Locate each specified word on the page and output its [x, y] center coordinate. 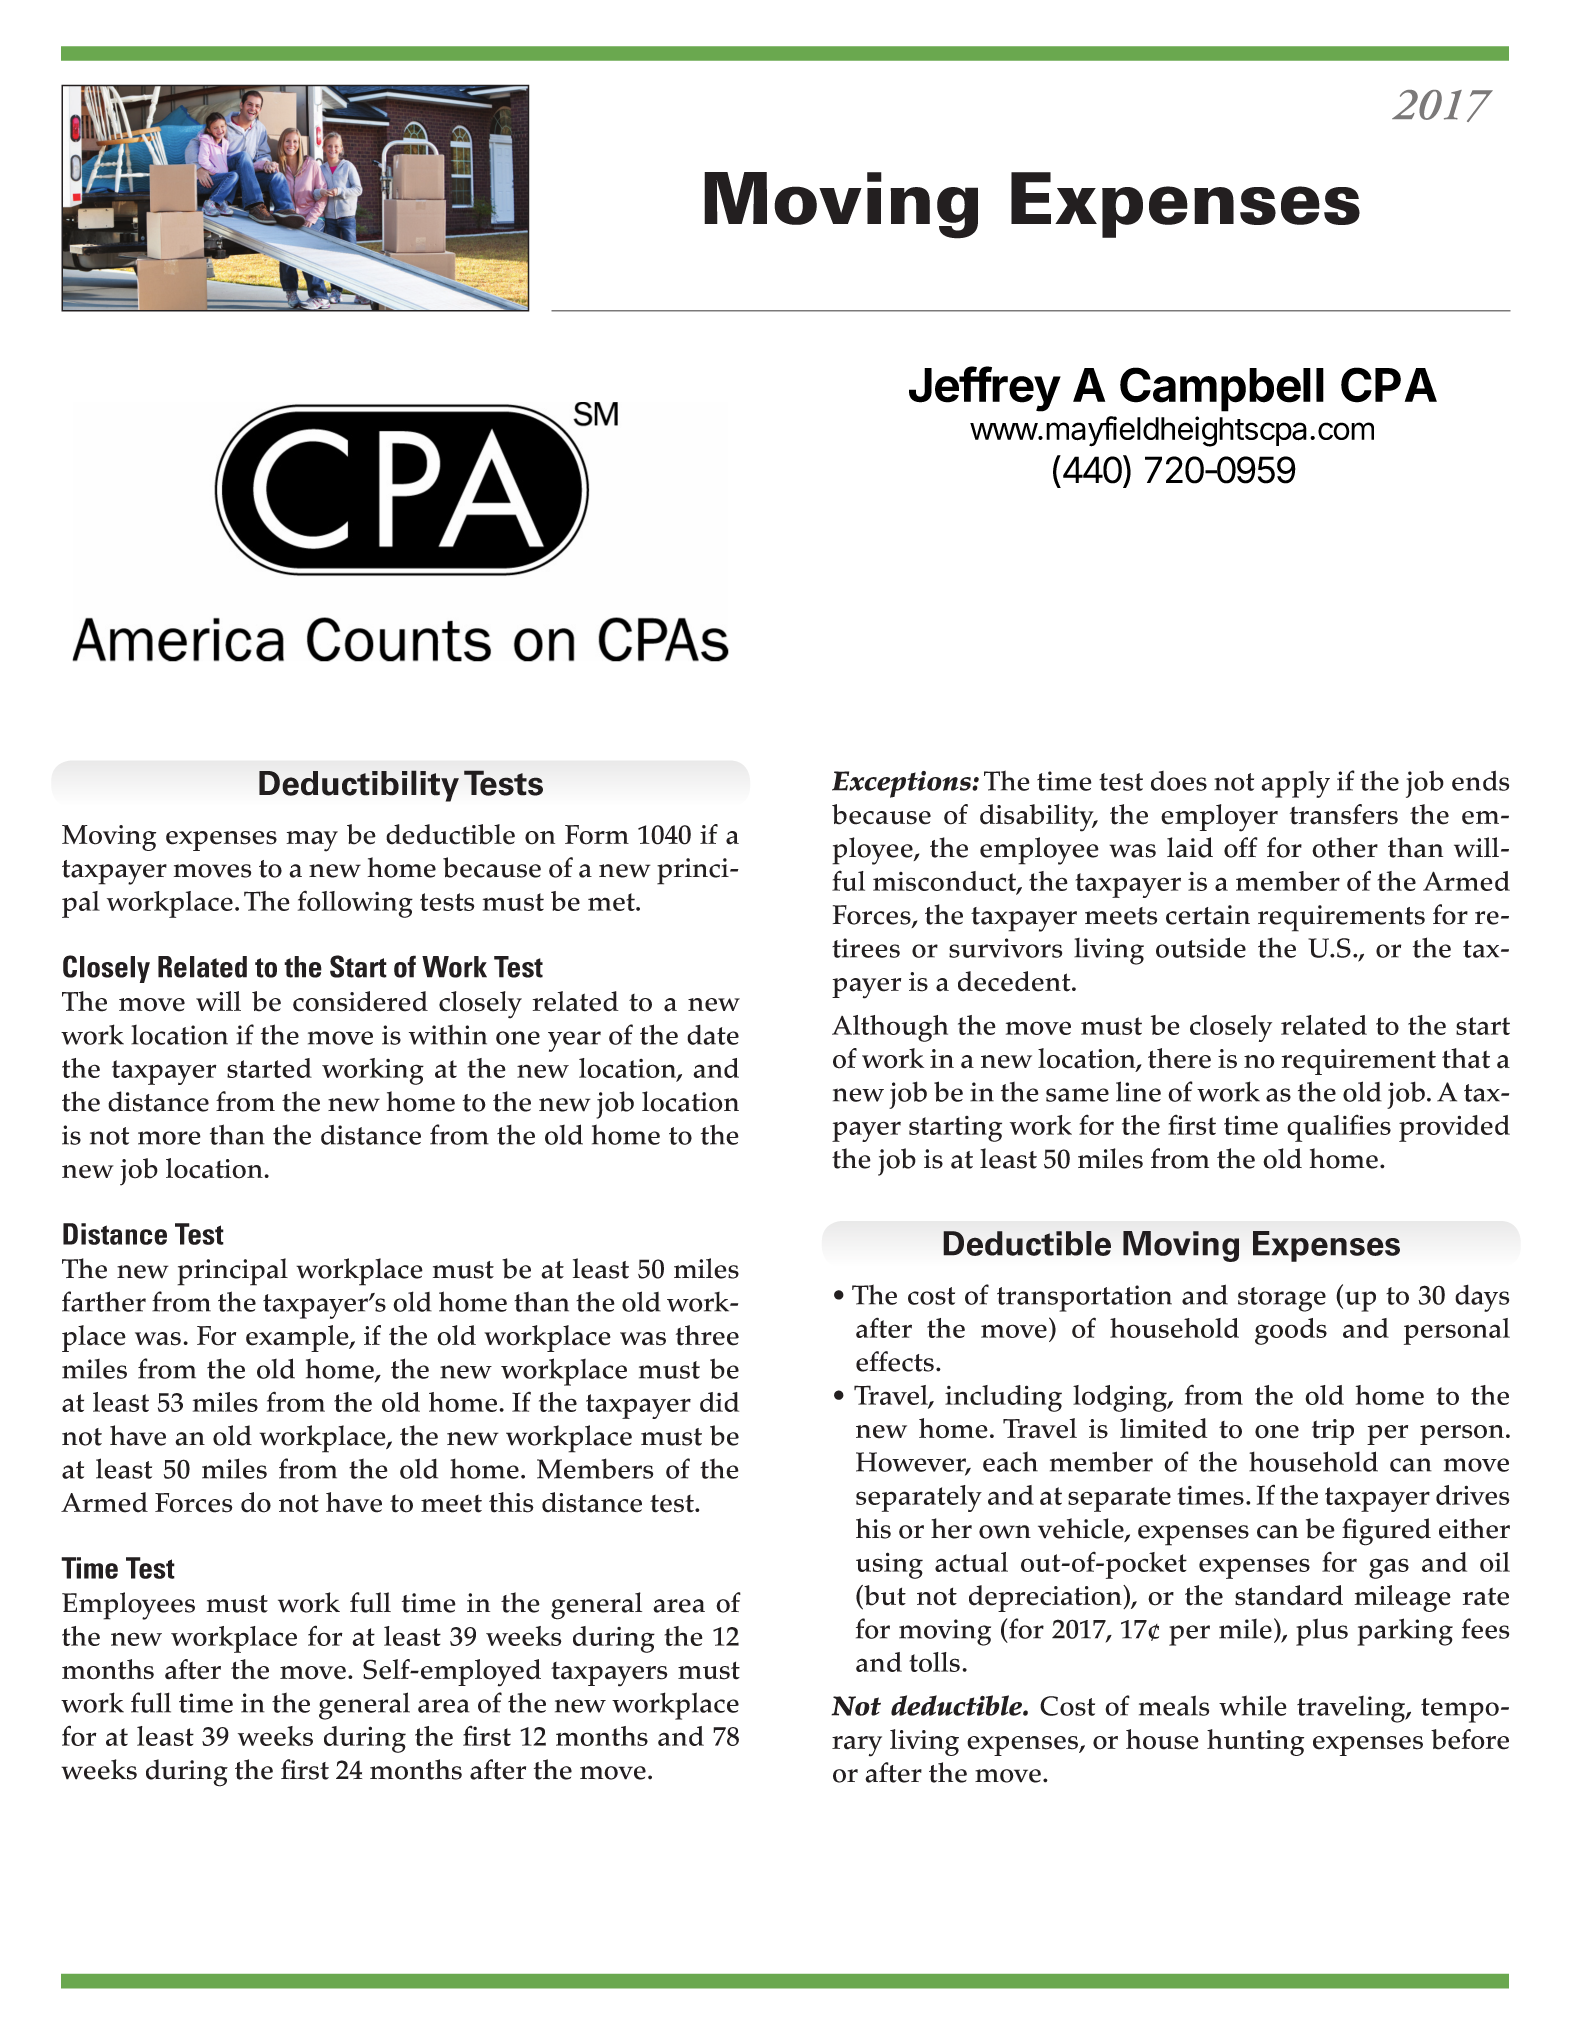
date [713, 1034]
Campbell [1222, 389]
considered [360, 1001]
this [511, 1502]
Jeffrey [985, 389]
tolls [934, 1662]
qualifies [1339, 1128]
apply [1295, 784]
